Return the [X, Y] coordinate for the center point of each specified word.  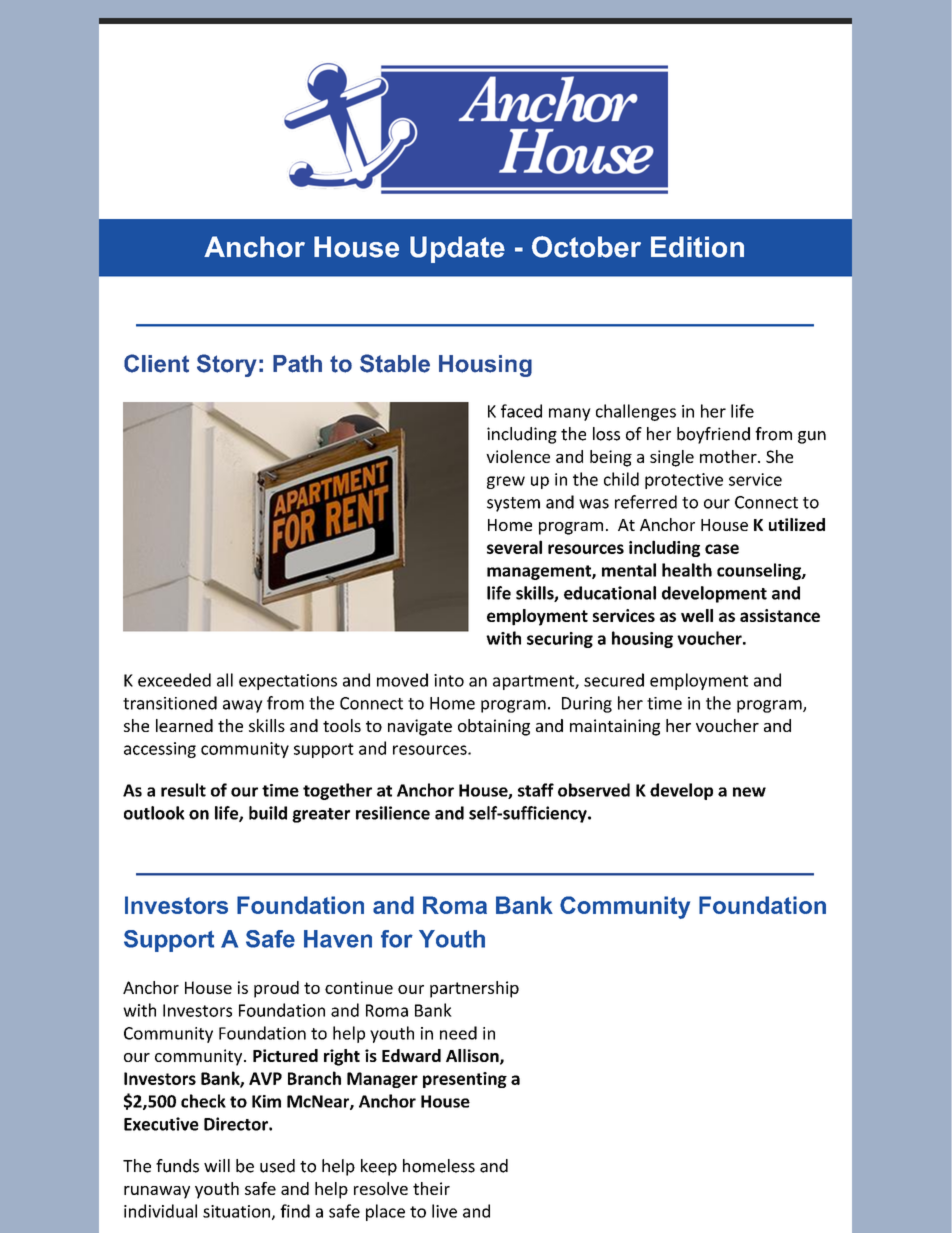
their [431, 1188]
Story [227, 365]
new [749, 792]
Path [297, 364]
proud [276, 989]
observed [594, 790]
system [513, 504]
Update [457, 249]
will [217, 1165]
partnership [474, 989]
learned [184, 725]
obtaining [494, 727]
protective [684, 481]
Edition [697, 247]
